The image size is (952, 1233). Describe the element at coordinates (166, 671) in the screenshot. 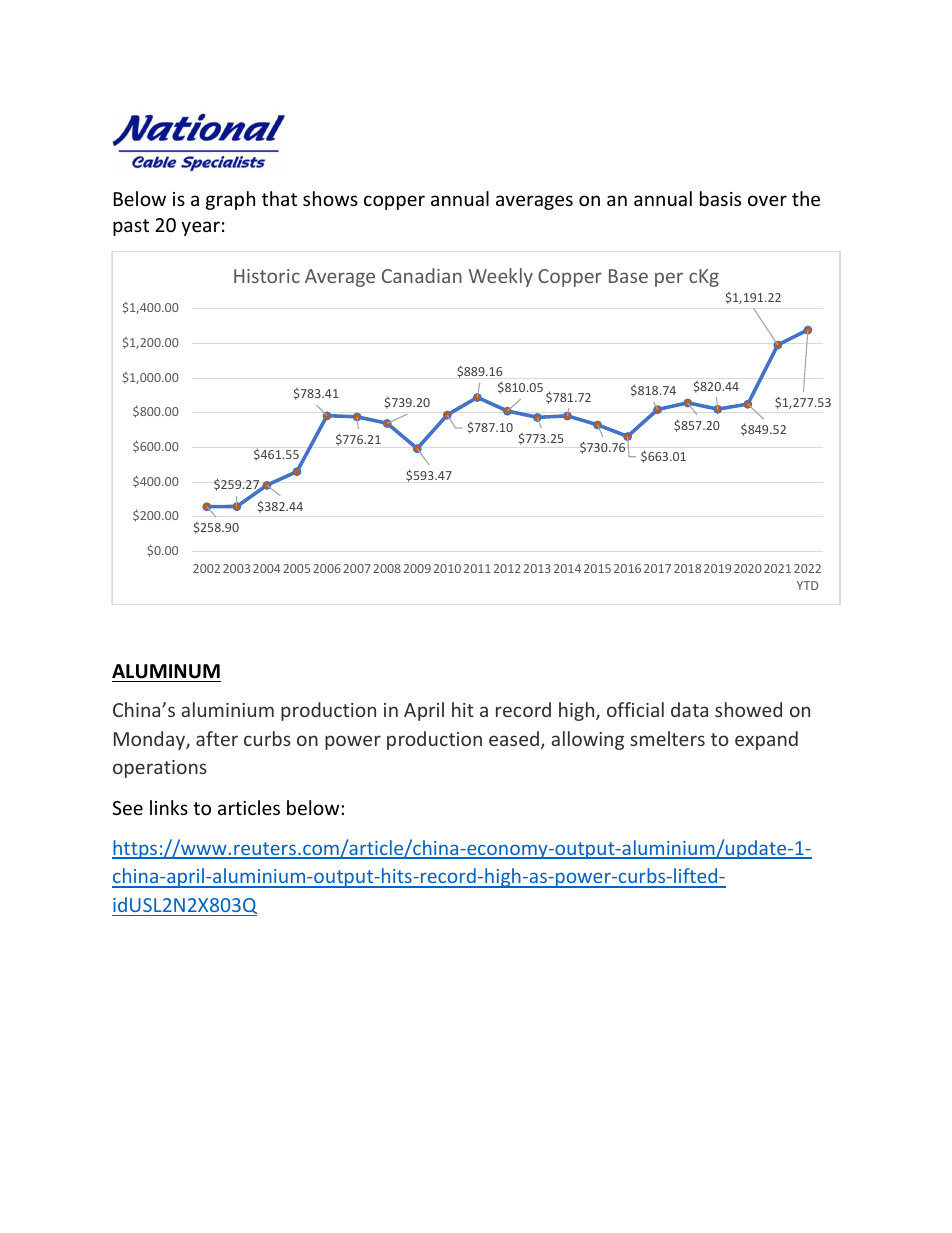

I see `ALUMINUM` at that location.
